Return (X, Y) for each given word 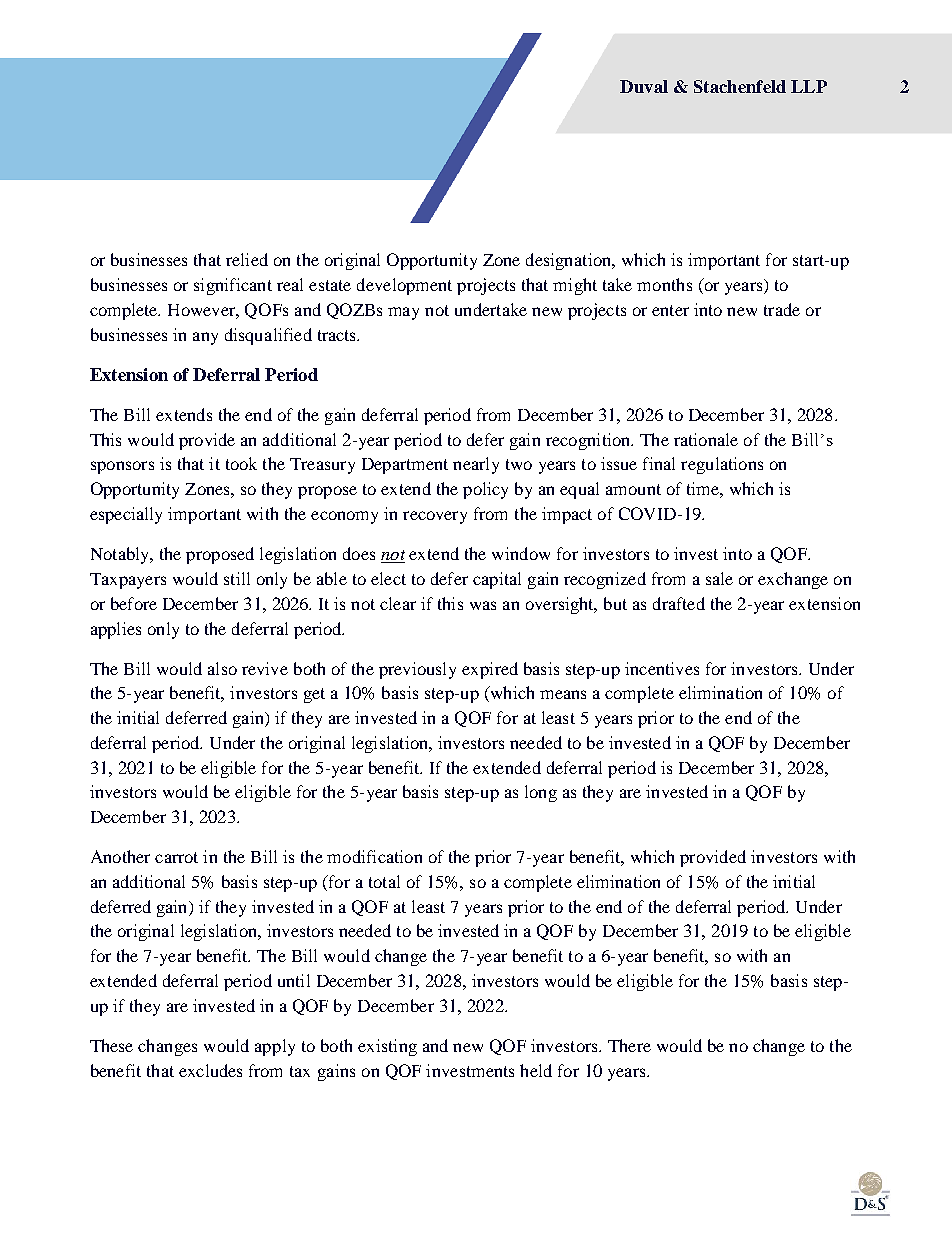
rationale (706, 439)
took (241, 463)
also (222, 668)
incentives (662, 668)
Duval (644, 86)
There (629, 1045)
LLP (809, 86)
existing (387, 1047)
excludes (210, 1070)
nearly (476, 465)
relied (247, 259)
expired (490, 670)
